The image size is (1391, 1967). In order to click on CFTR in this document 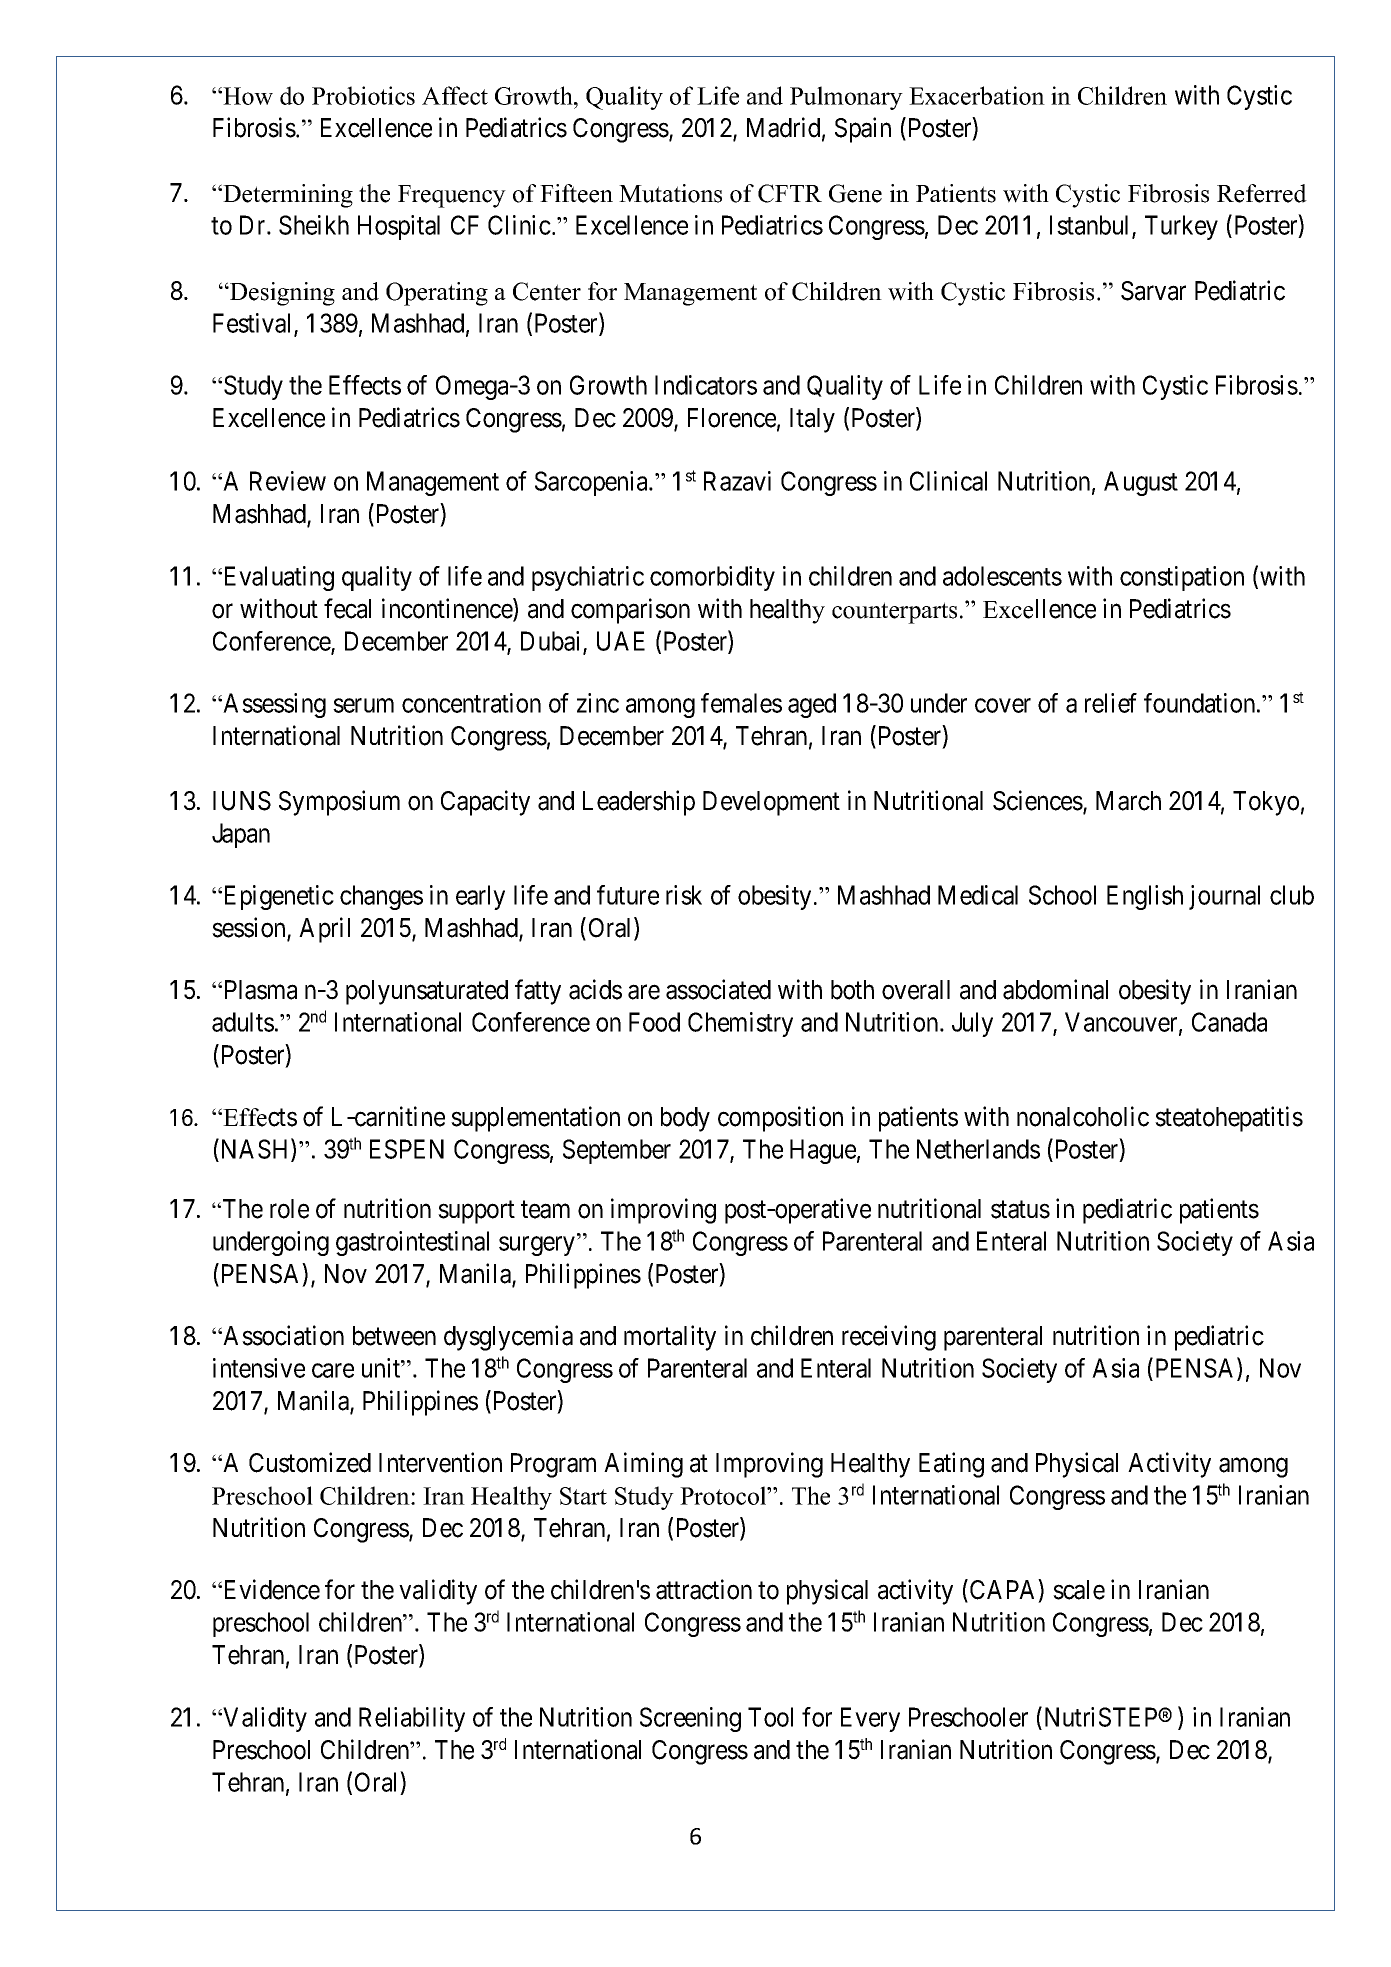, I will do `click(790, 193)`.
